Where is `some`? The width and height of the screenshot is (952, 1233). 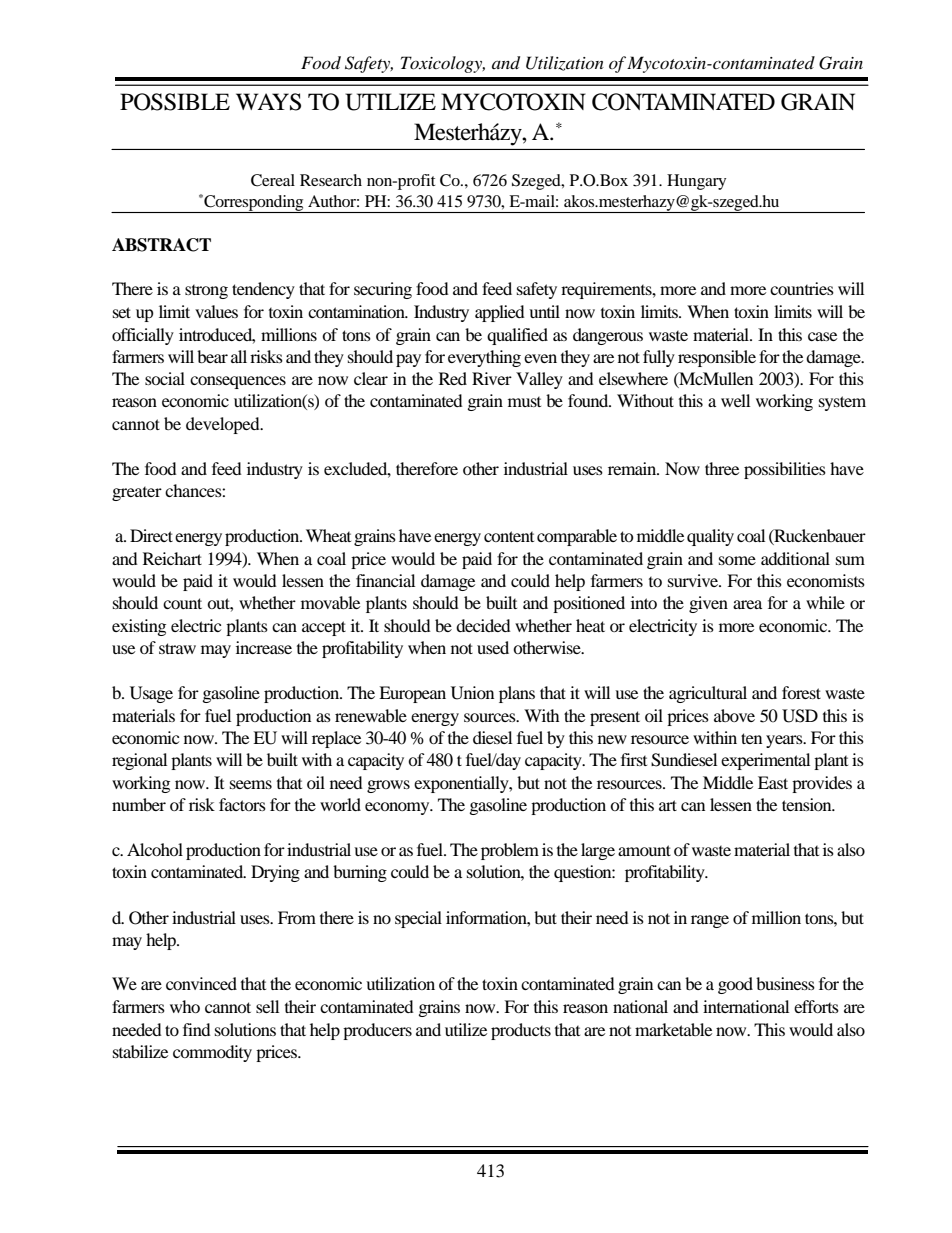 some is located at coordinates (737, 560).
